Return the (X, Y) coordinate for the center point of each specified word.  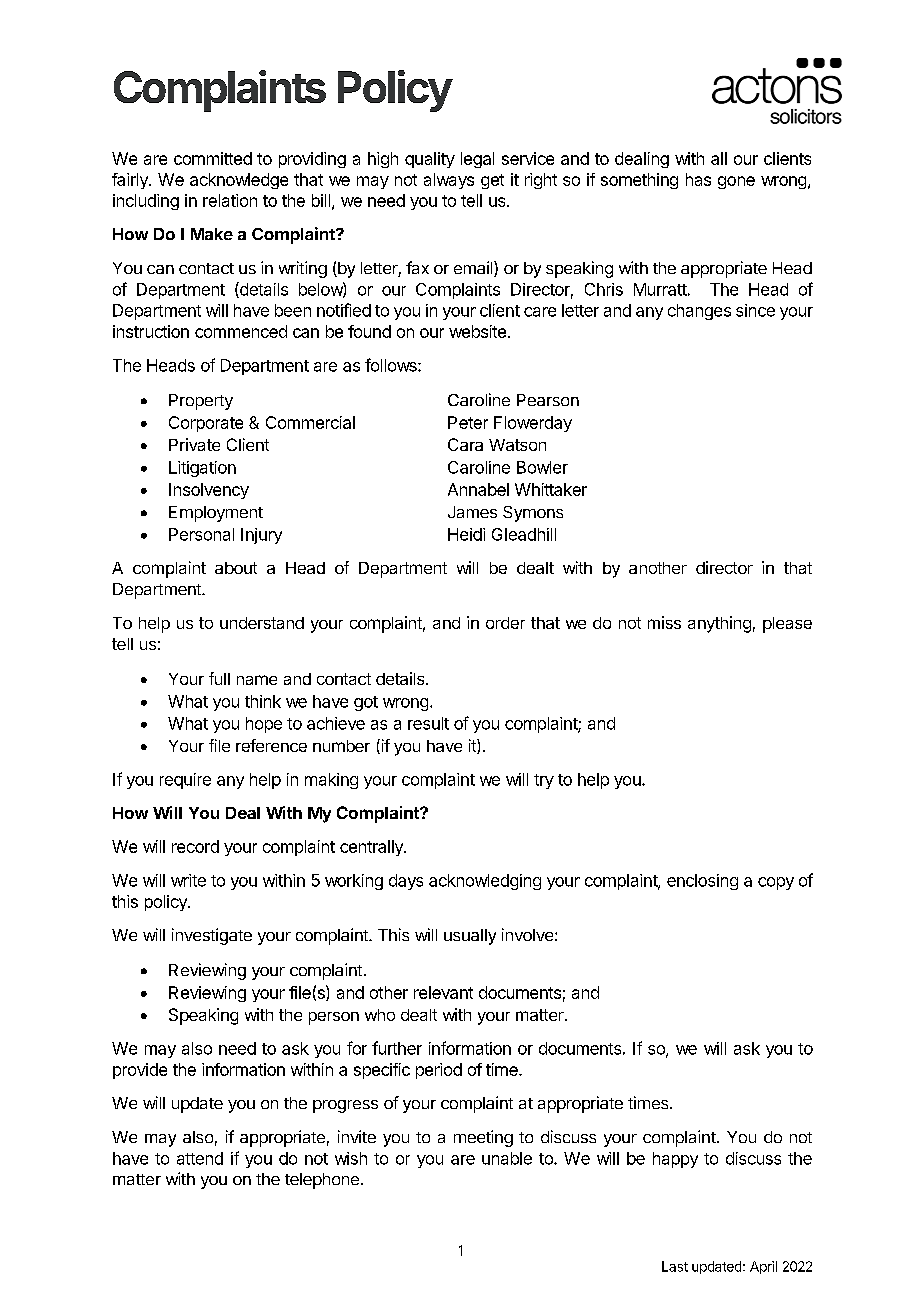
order (505, 623)
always (449, 181)
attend (200, 1158)
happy (675, 1160)
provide (140, 1071)
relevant (443, 992)
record (195, 846)
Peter (468, 422)
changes (699, 312)
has (698, 179)
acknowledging (485, 882)
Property (201, 402)
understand (262, 623)
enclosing (702, 882)
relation (230, 200)
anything (719, 624)
